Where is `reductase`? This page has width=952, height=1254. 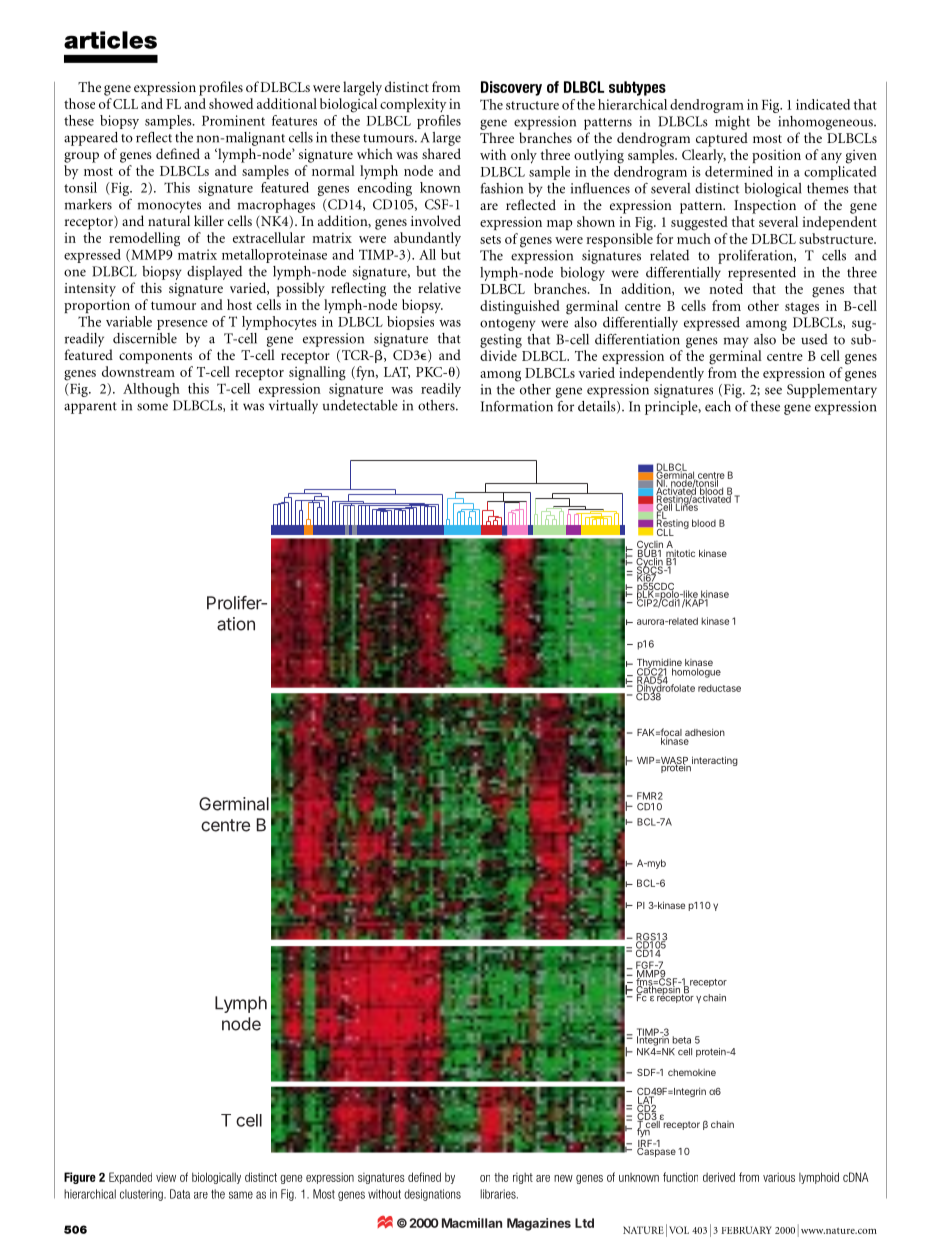
reductase is located at coordinates (719, 688).
